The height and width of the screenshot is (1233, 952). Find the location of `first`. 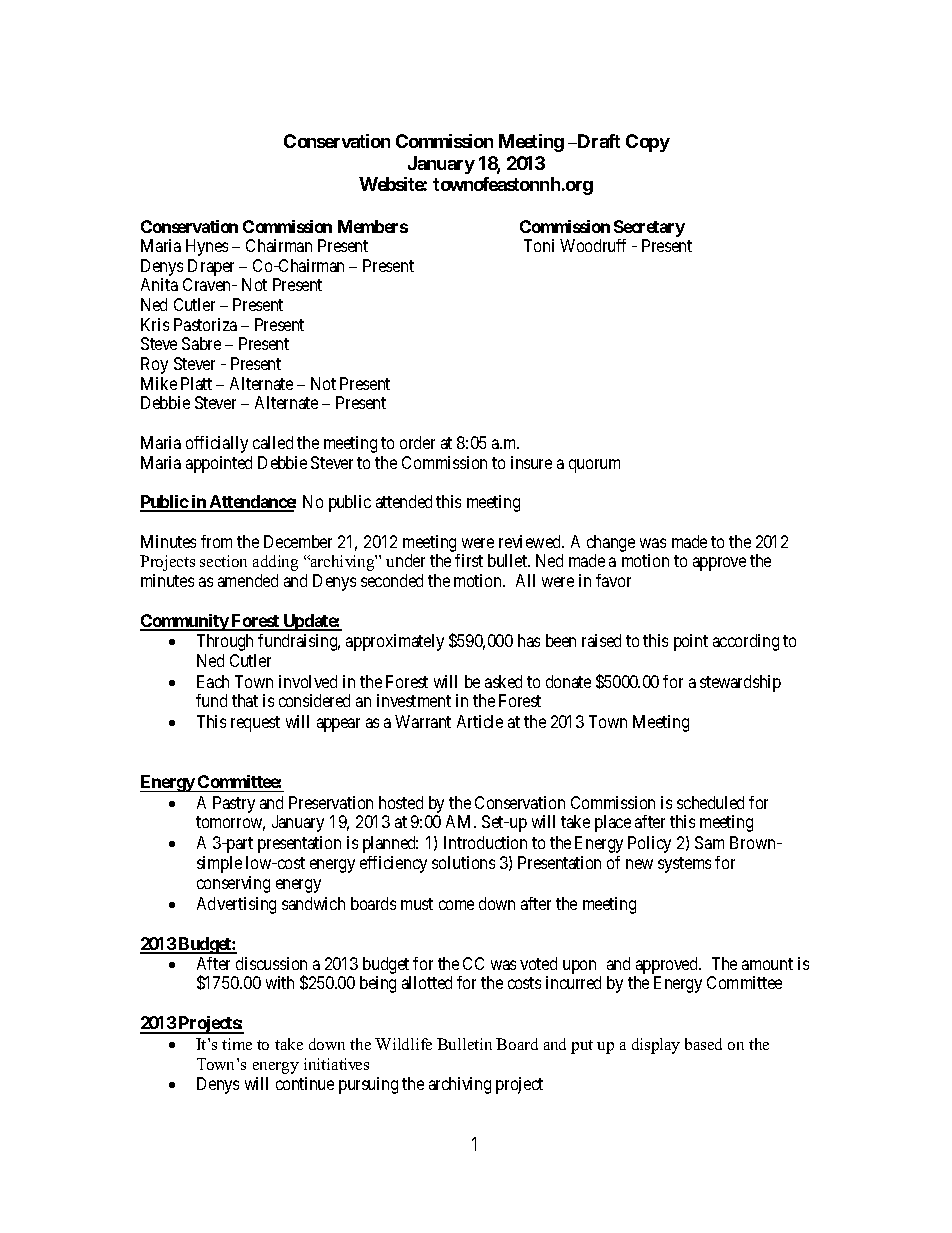

first is located at coordinates (469, 560).
